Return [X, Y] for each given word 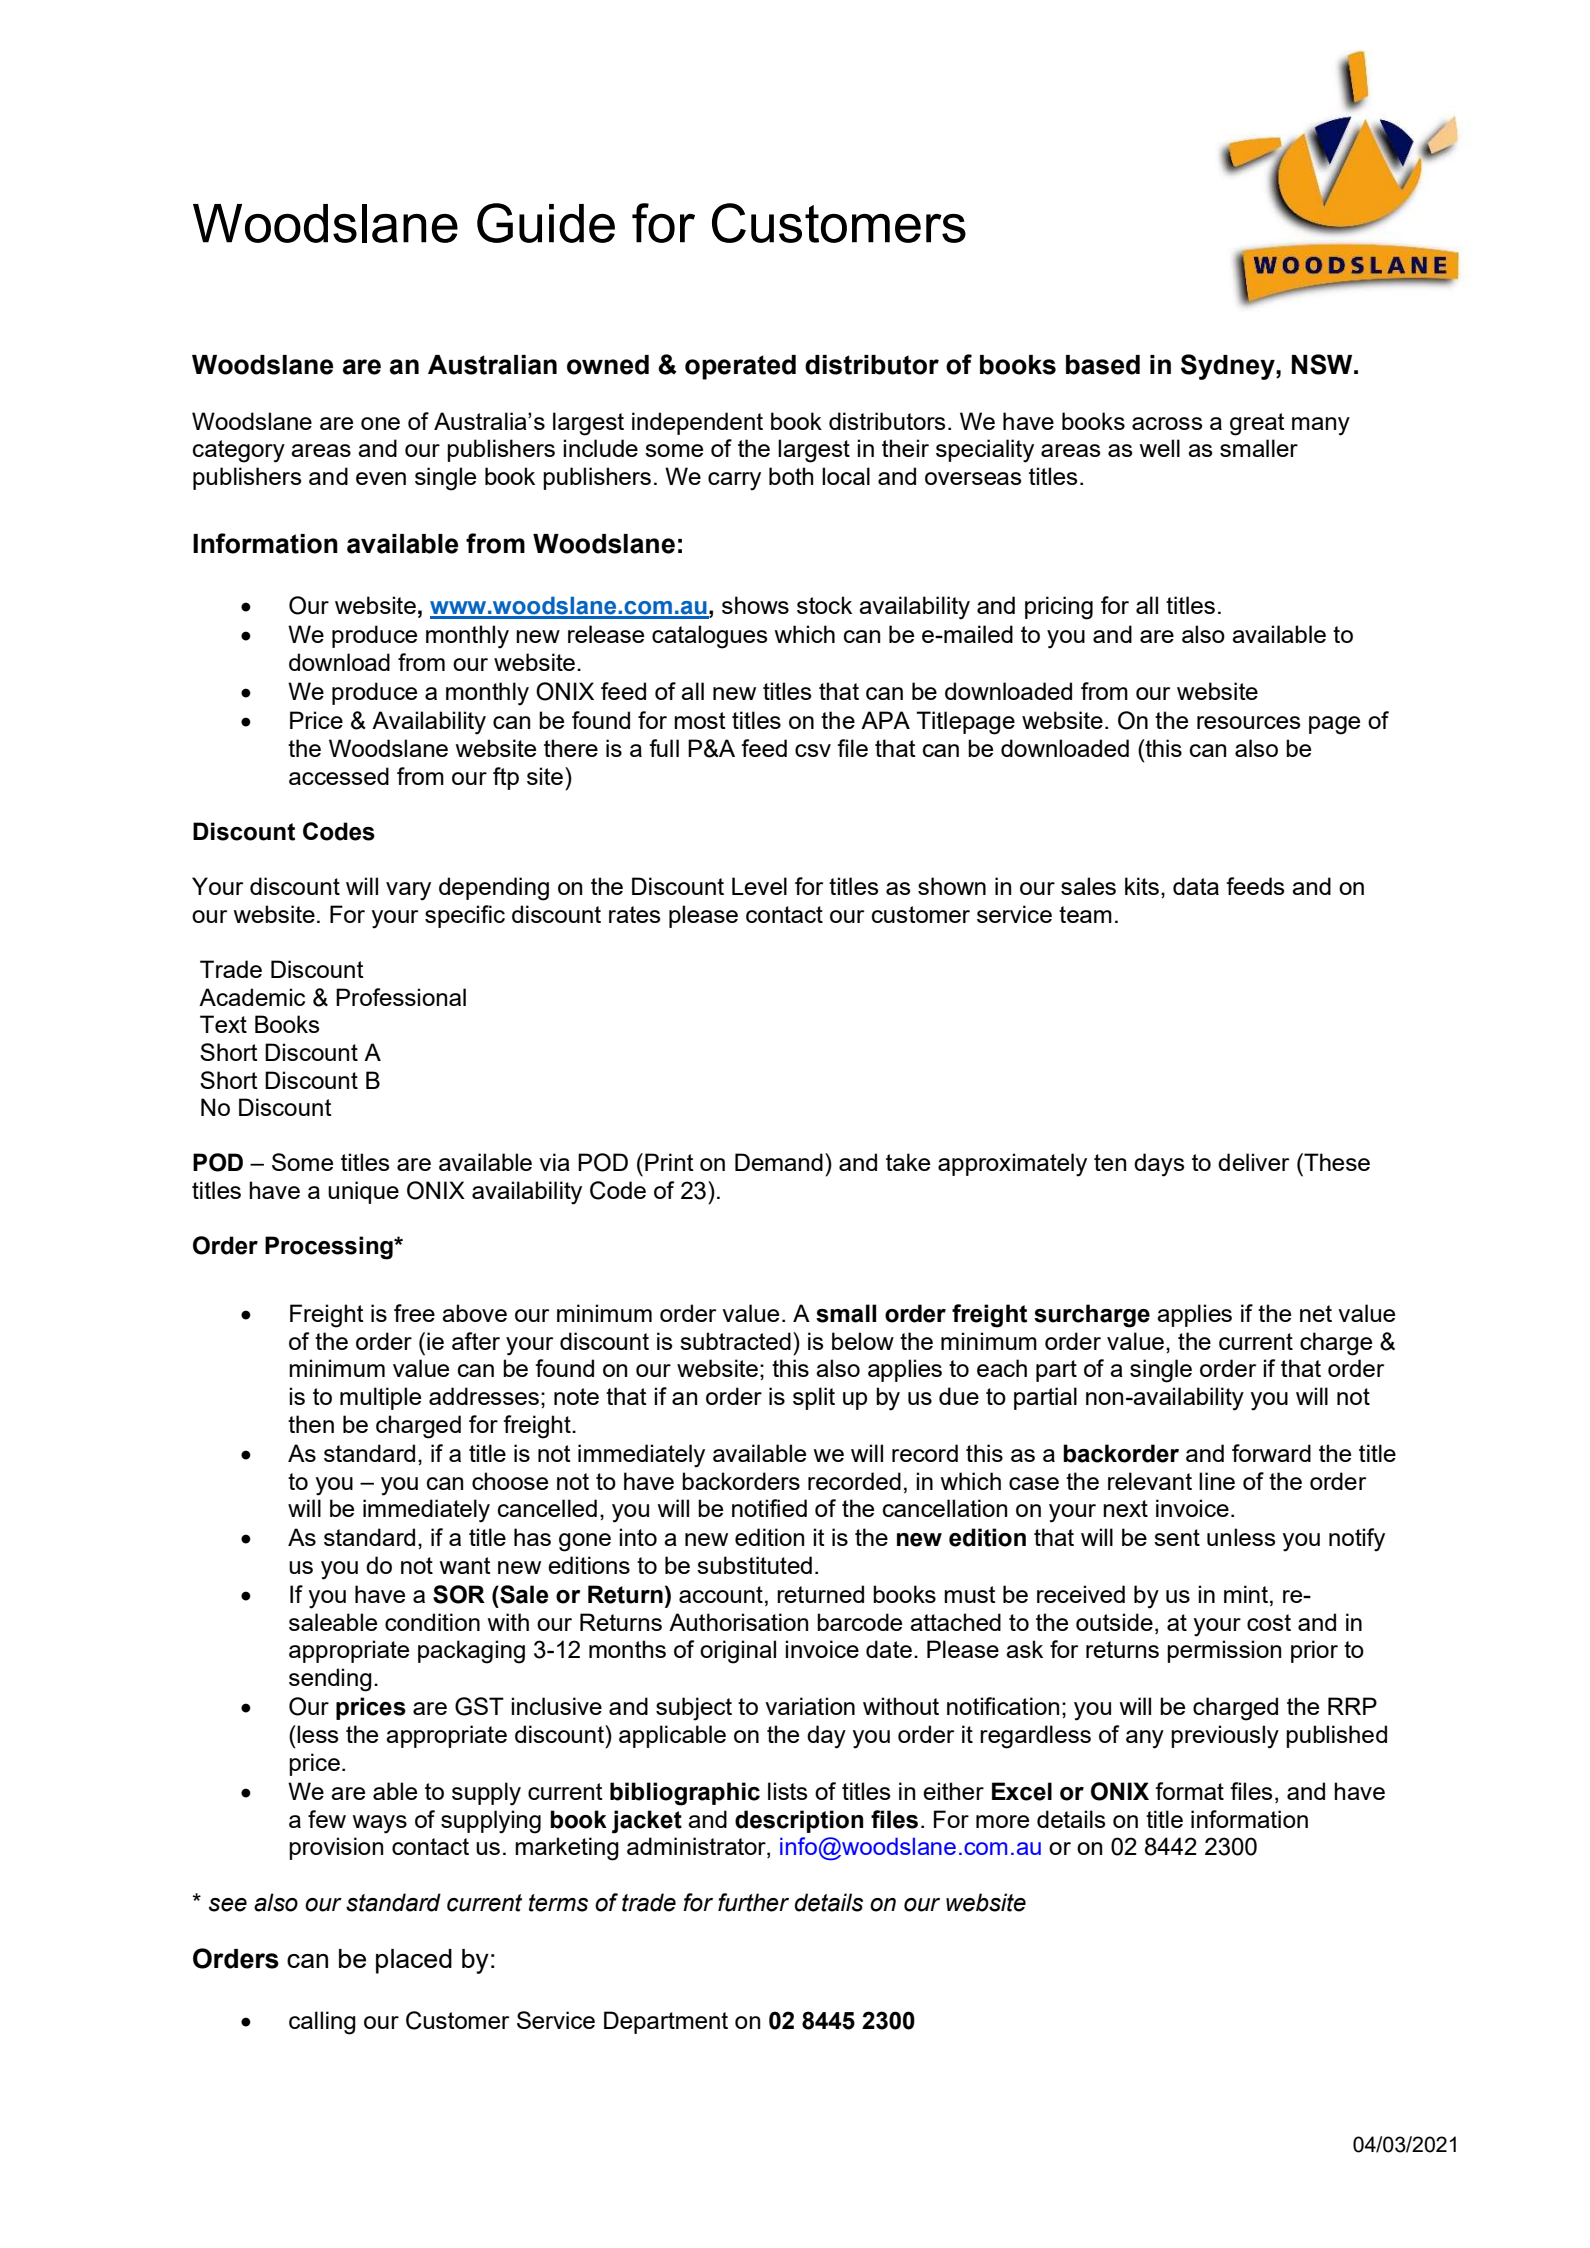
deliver [1253, 1162]
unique [363, 1192]
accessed [339, 776]
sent [1177, 1537]
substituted [754, 1565]
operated [740, 367]
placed [414, 1961]
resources [1248, 722]
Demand [779, 1162]
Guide [546, 223]
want [465, 1565]
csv [813, 750]
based [1103, 365]
